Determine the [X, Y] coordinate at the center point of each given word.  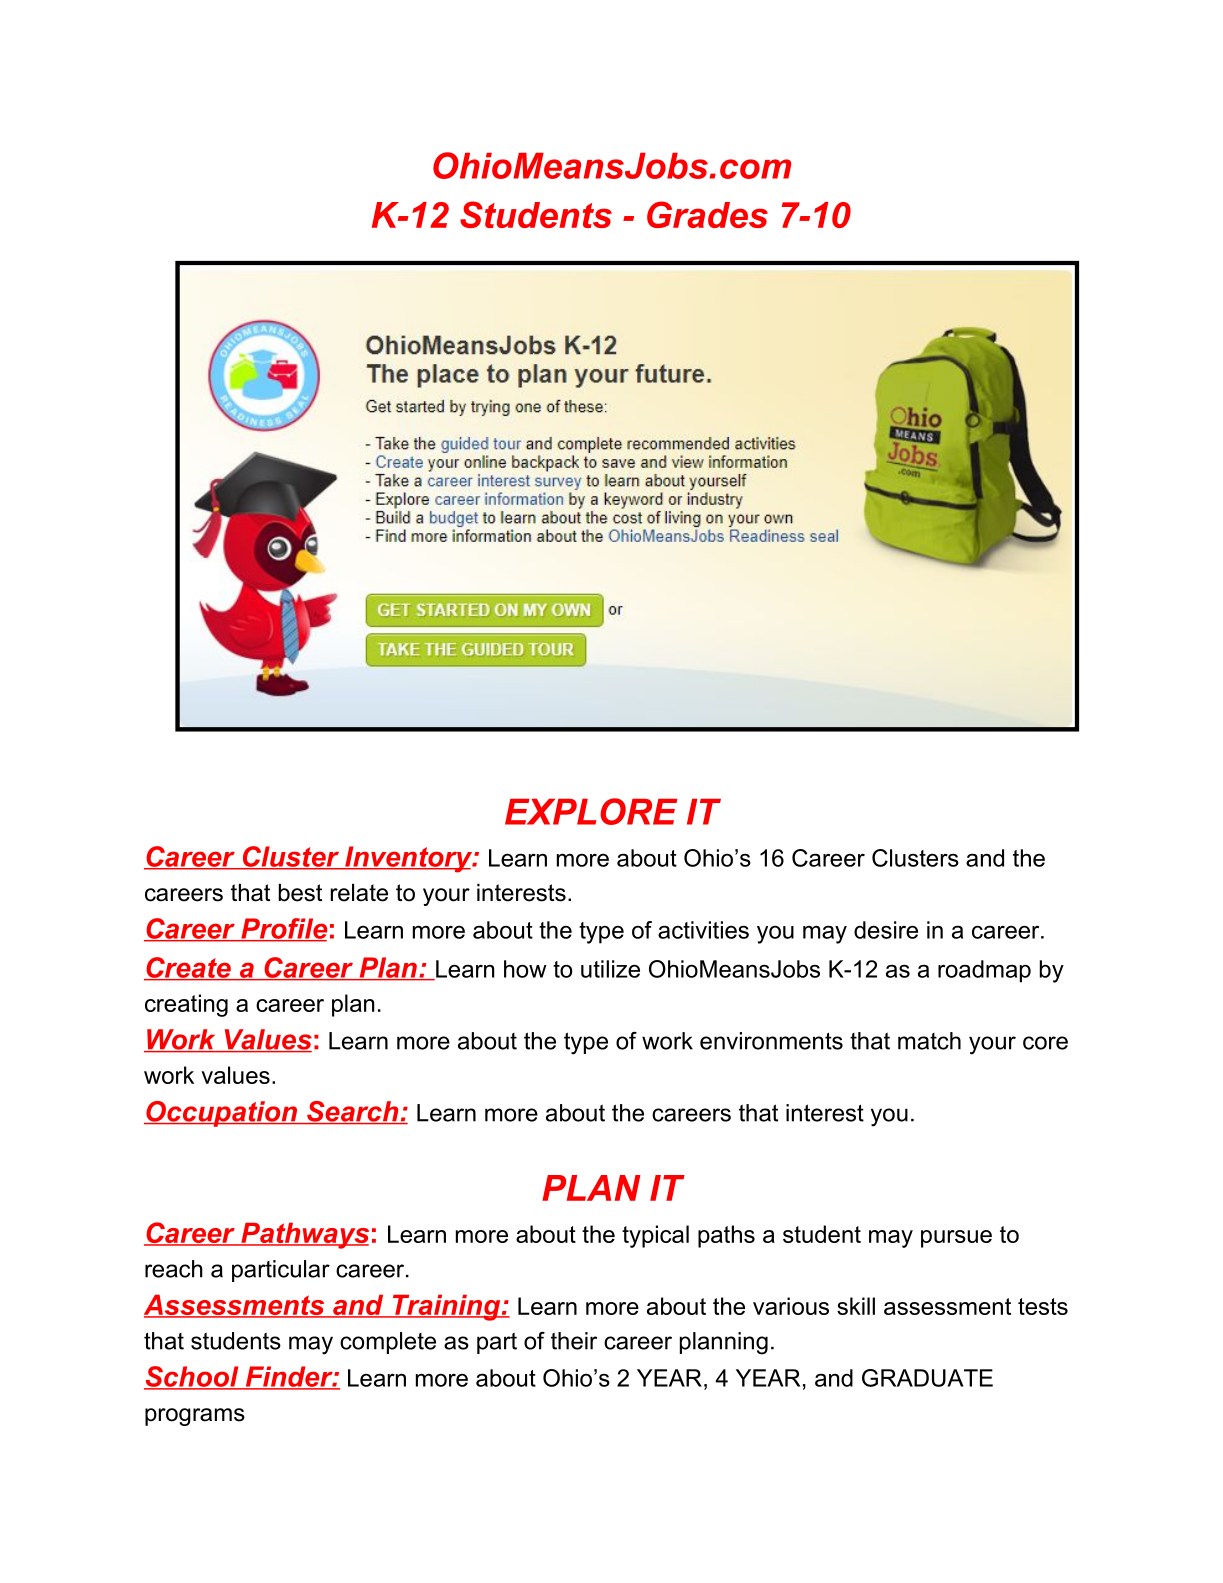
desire [886, 930]
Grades [707, 214]
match [929, 1041]
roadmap [984, 971]
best [300, 893]
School [192, 1377]
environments [771, 1041]
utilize [610, 969]
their [574, 1341]
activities [703, 930]
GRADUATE [927, 1378]
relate [359, 893]
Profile [283, 929]
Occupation [222, 1114]
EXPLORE [591, 811]
